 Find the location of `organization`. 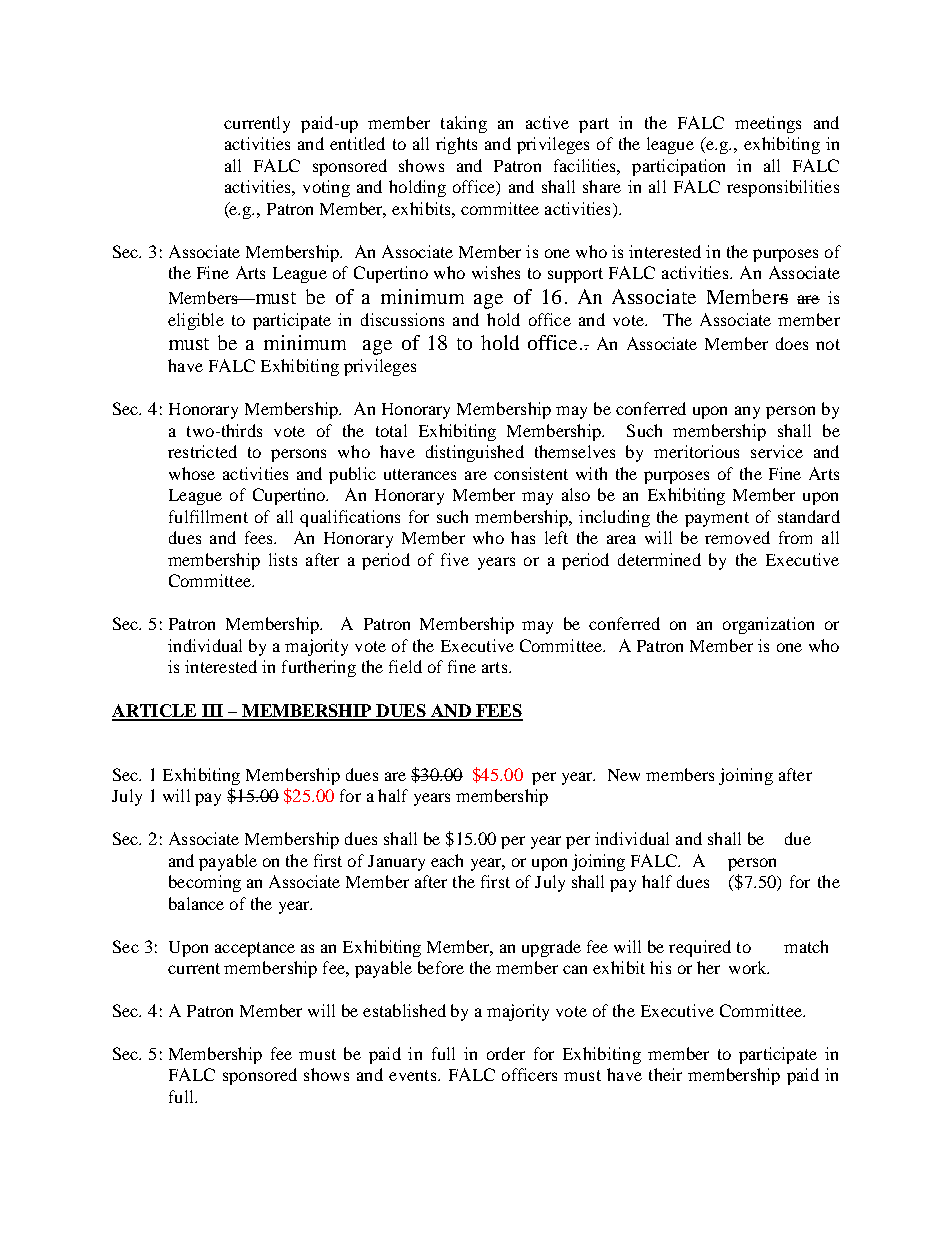

organization is located at coordinates (768, 625).
